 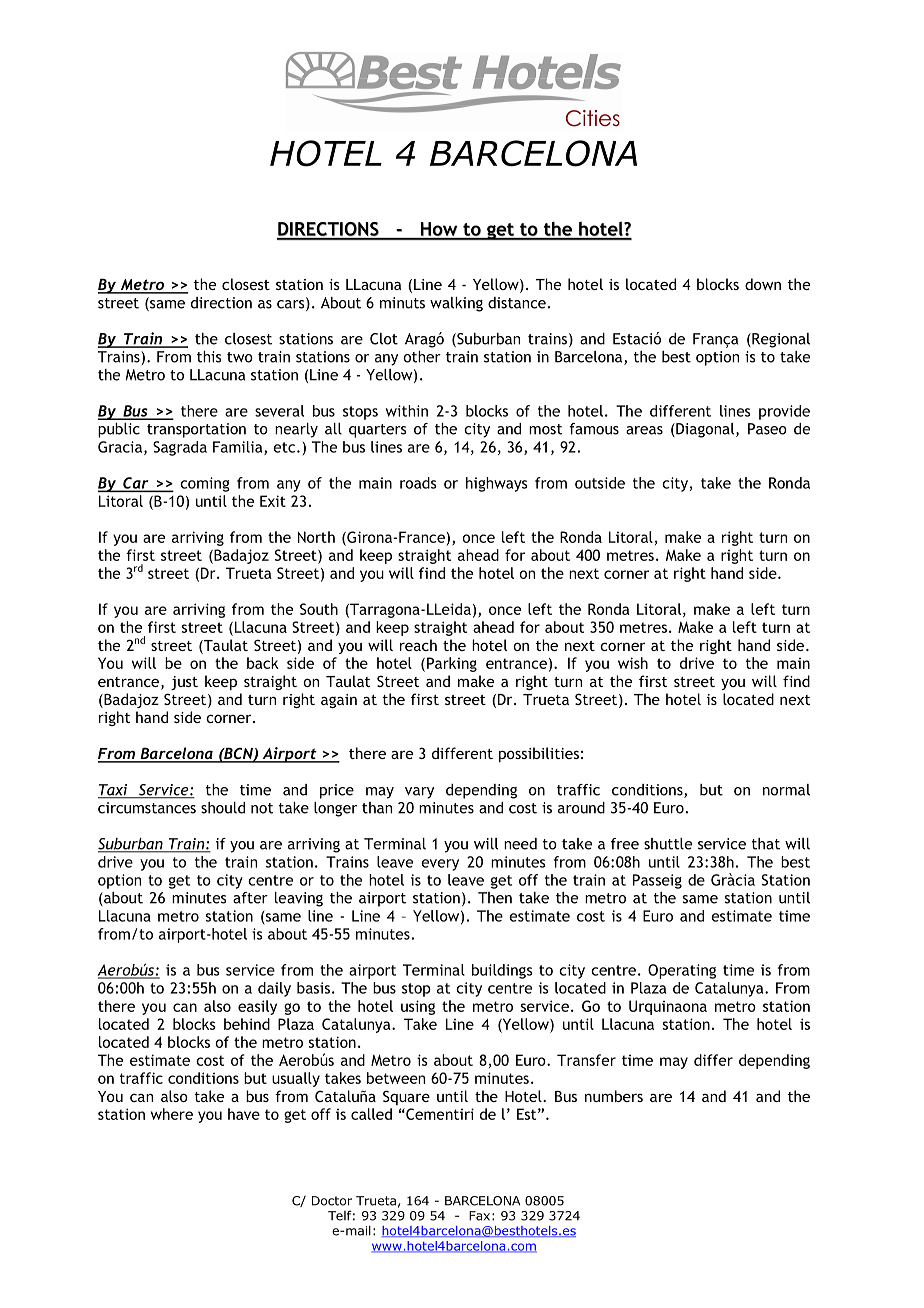 I want to click on every, so click(x=440, y=865).
